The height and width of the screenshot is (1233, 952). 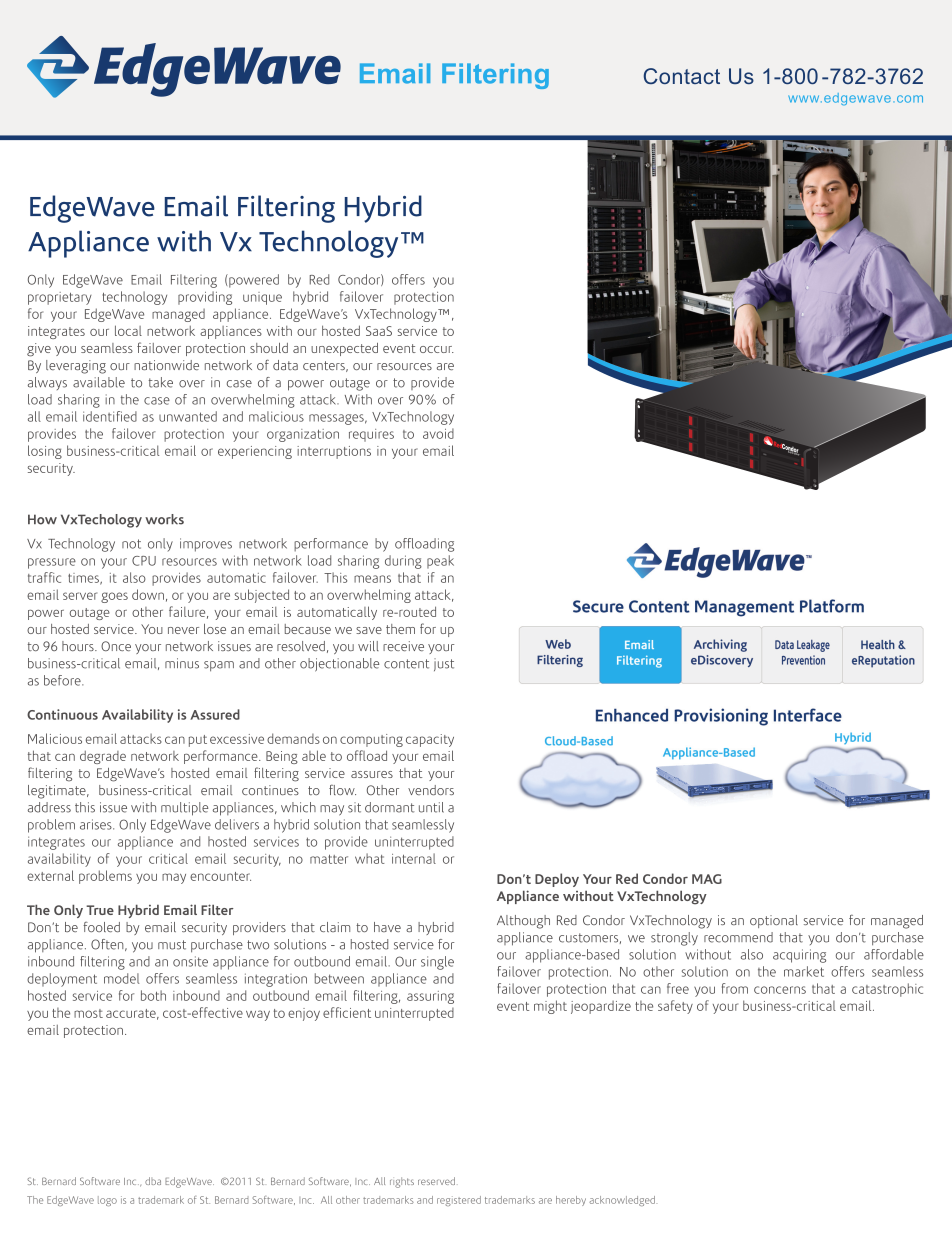 I want to click on never, so click(x=183, y=630).
